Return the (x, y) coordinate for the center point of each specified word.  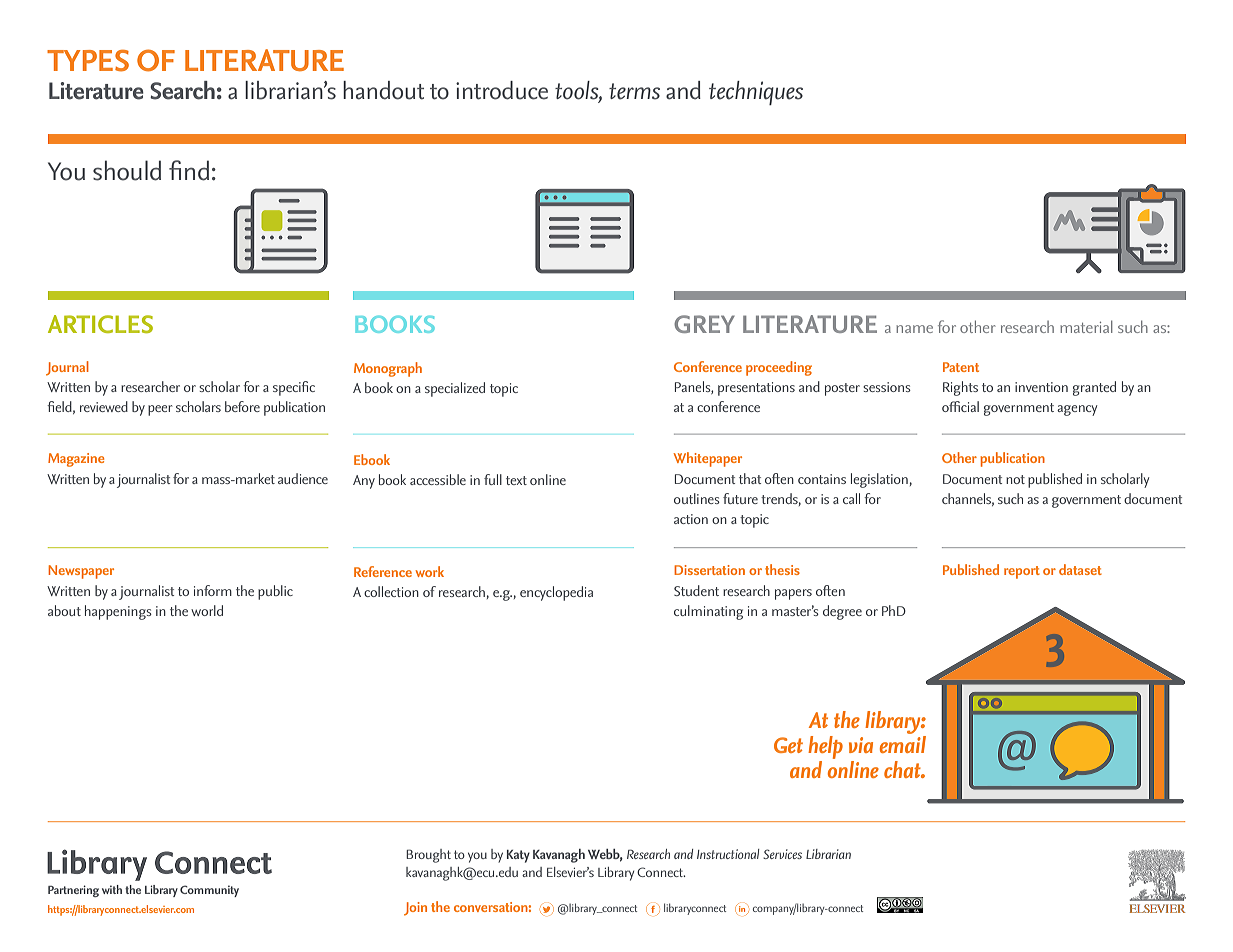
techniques (756, 93)
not (1015, 479)
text (516, 480)
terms (634, 91)
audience (303, 478)
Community (209, 891)
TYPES (88, 61)
